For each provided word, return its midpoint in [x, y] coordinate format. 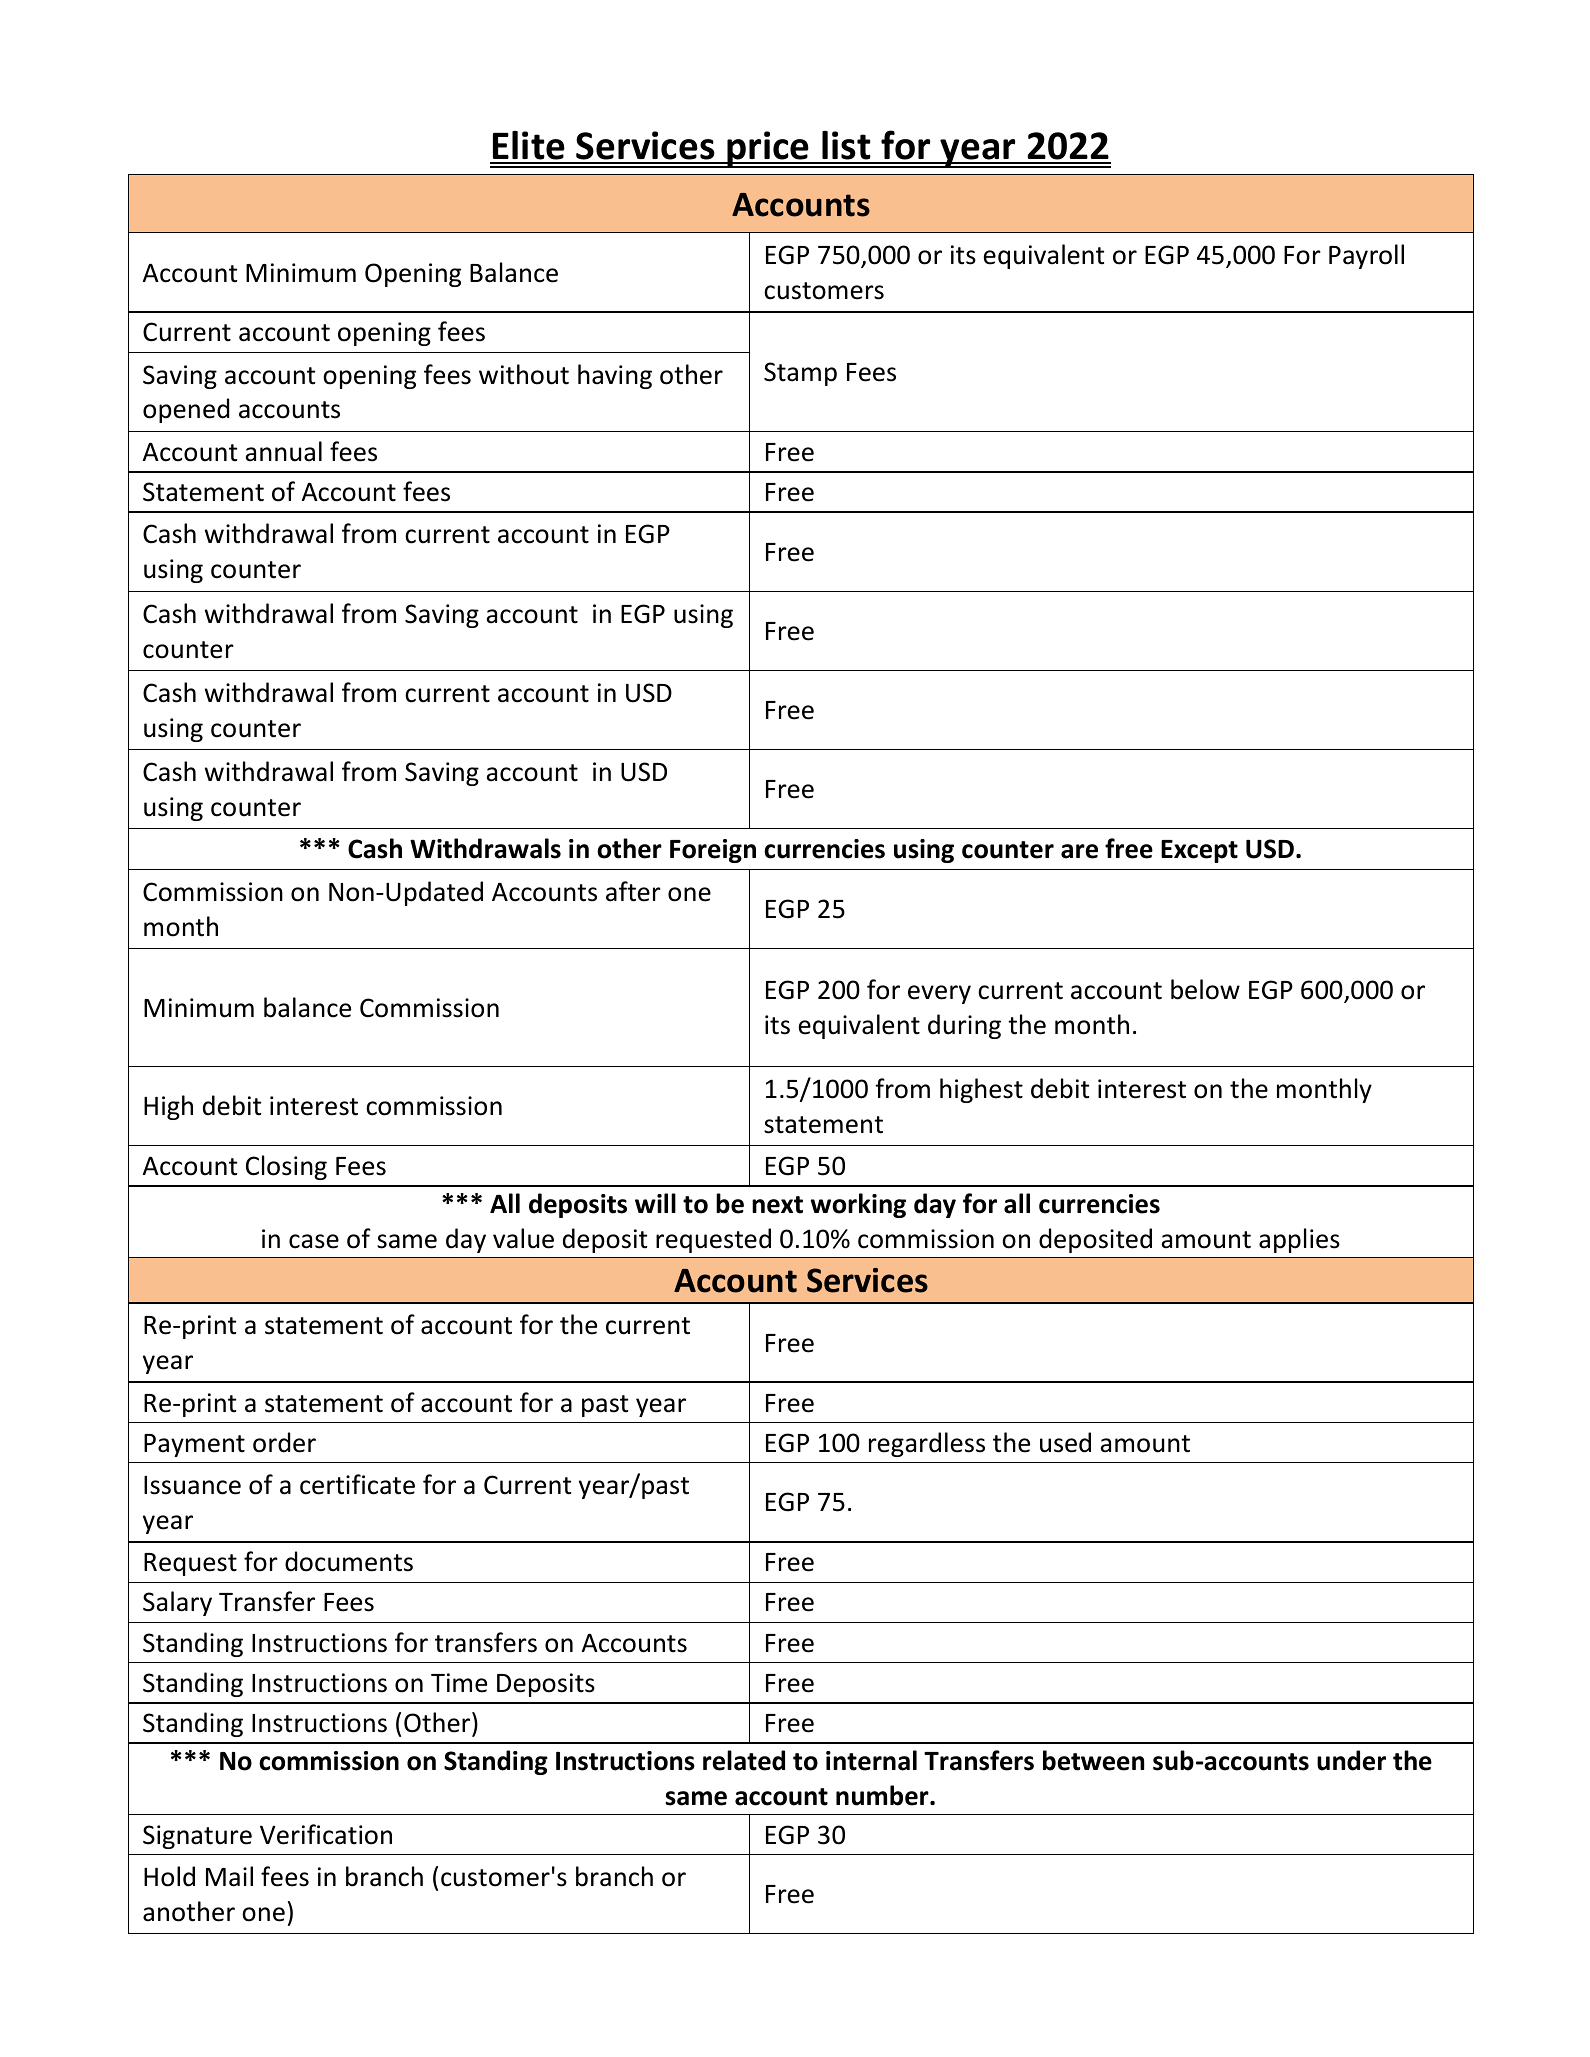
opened [186, 410]
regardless [927, 1444]
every [939, 994]
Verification [326, 1834]
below [1205, 989]
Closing [286, 1167]
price [768, 149]
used [1065, 1442]
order [284, 1442]
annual [283, 451]
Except [1199, 851]
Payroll [1366, 256]
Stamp [800, 374]
